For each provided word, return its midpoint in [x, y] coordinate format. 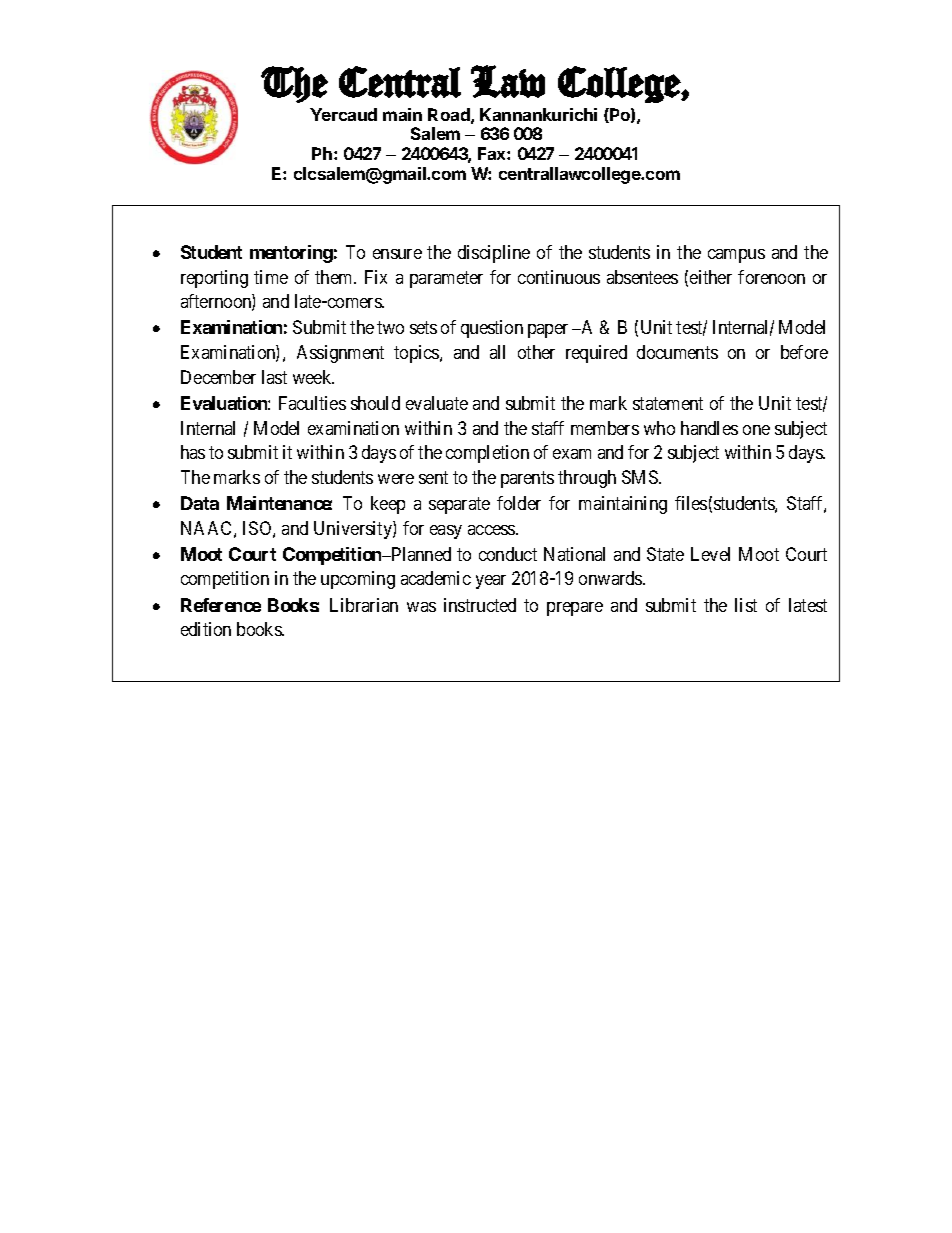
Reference [221, 605]
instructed [480, 605]
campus [736, 256]
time [271, 277]
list [746, 605]
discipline [494, 254]
